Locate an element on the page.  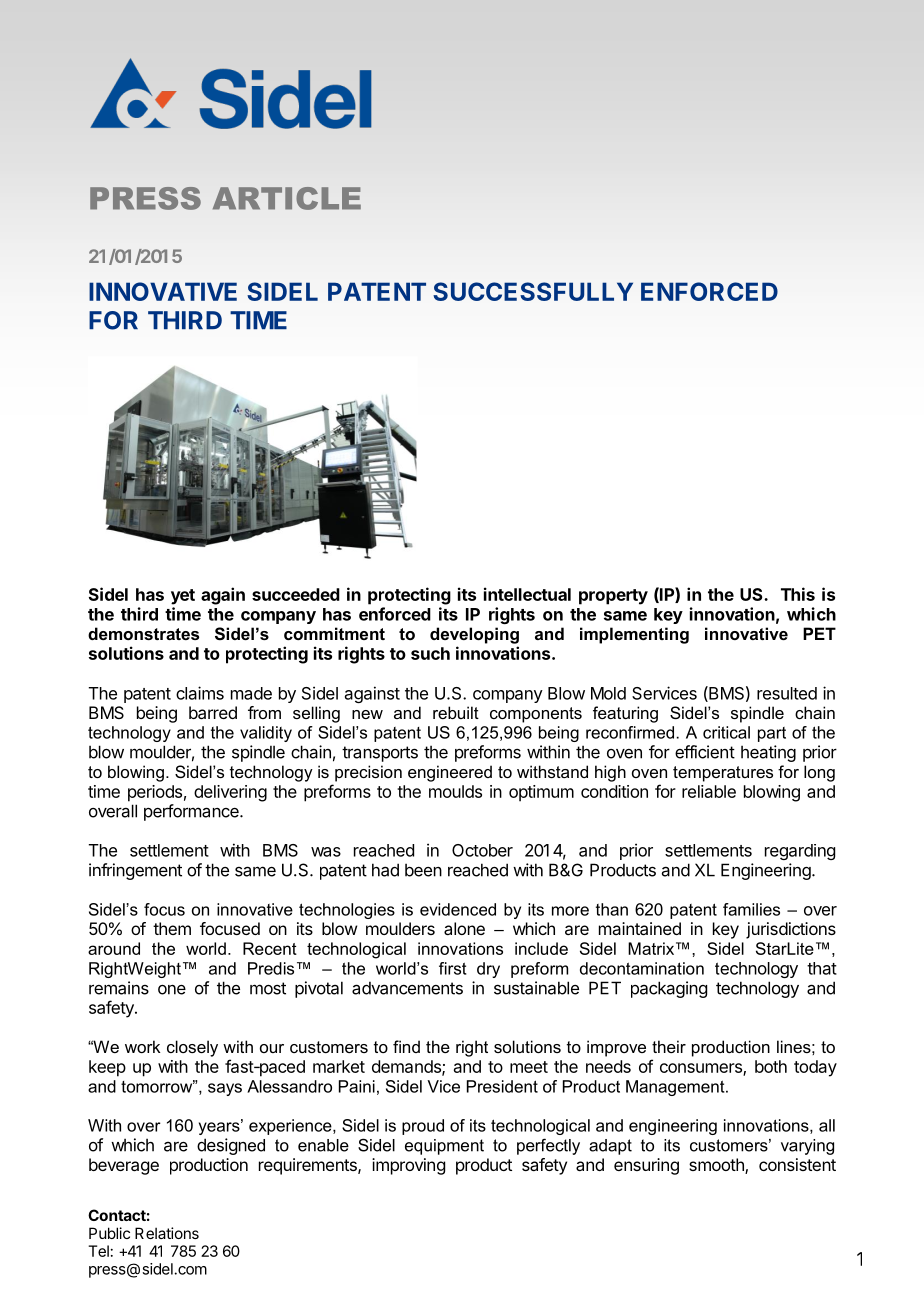
property is located at coordinates (613, 597).
